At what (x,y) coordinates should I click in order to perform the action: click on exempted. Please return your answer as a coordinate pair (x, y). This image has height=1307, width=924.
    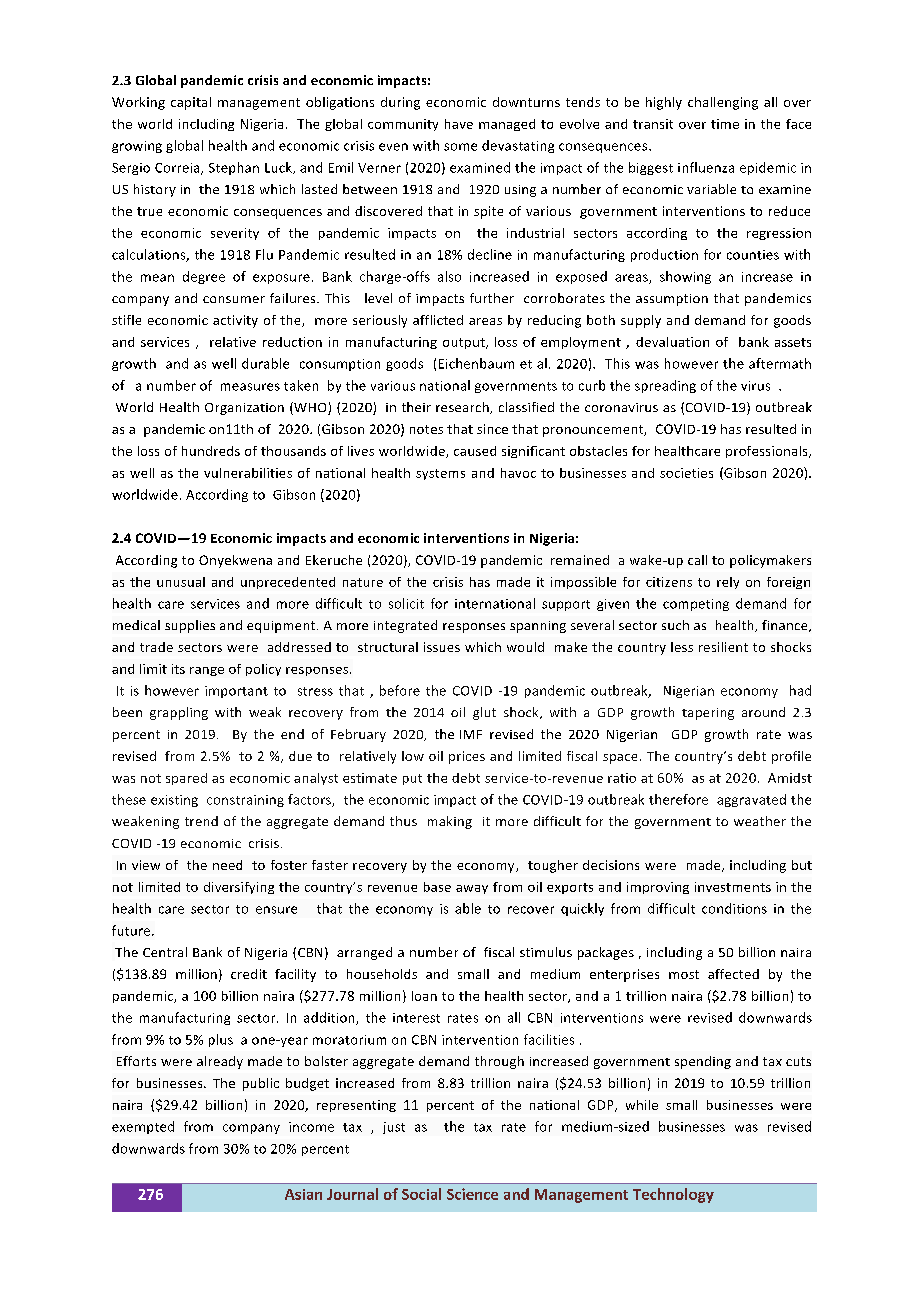
    Looking at the image, I should click on (143, 1127).
